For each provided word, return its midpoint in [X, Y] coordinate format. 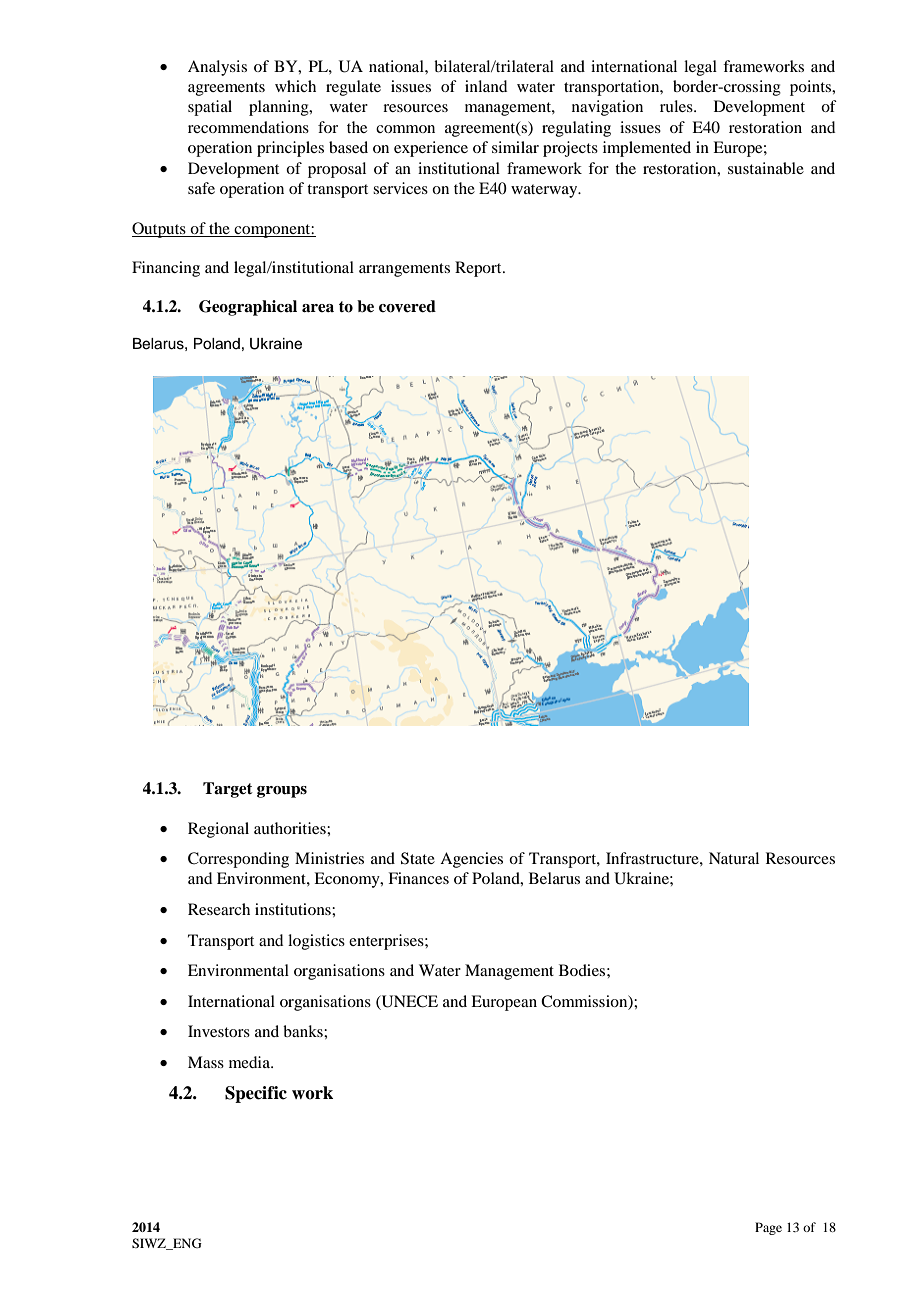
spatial [210, 108]
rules [677, 106]
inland [486, 86]
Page [768, 1228]
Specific [256, 1094]
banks [304, 1031]
